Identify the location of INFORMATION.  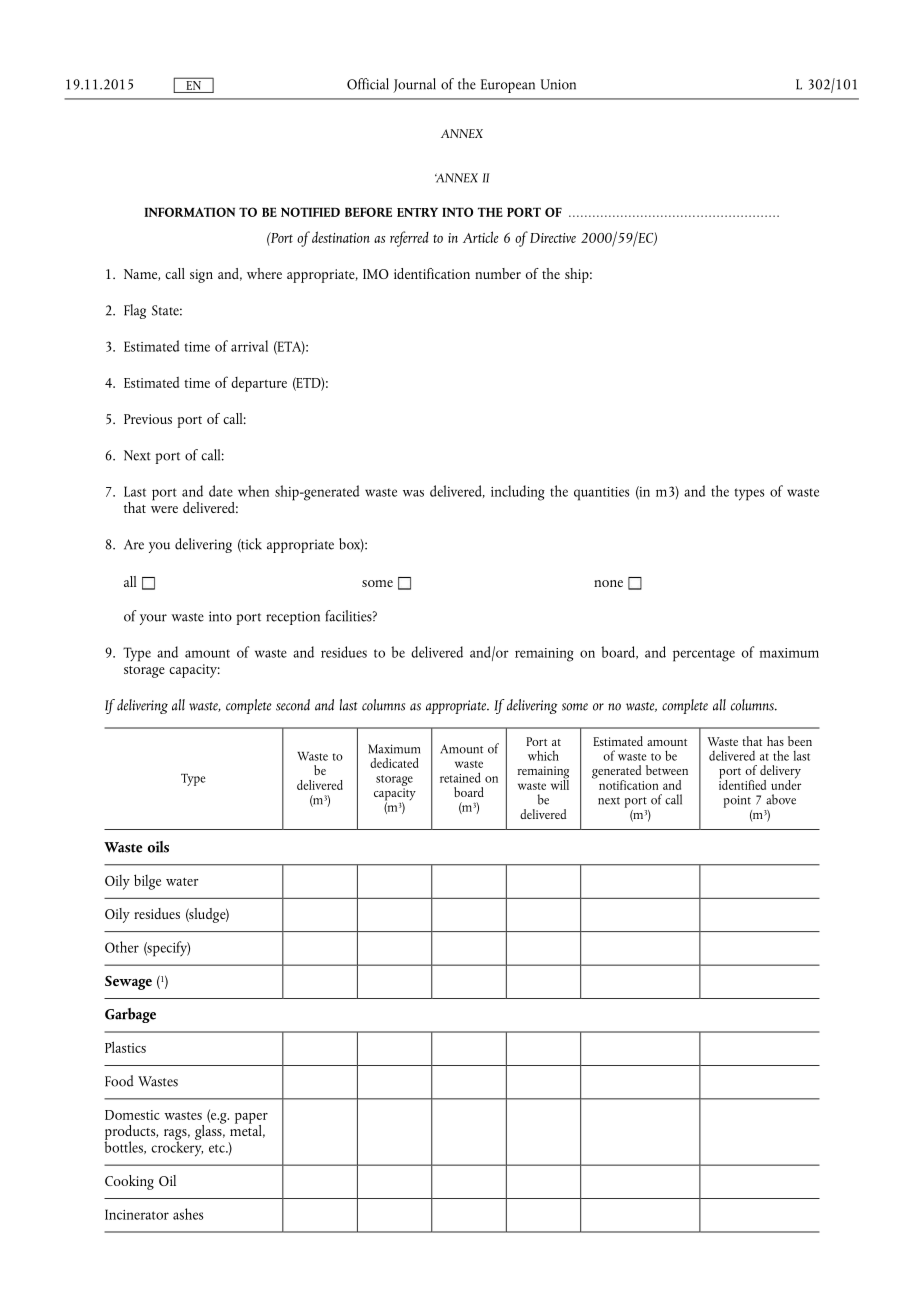
(189, 212).
